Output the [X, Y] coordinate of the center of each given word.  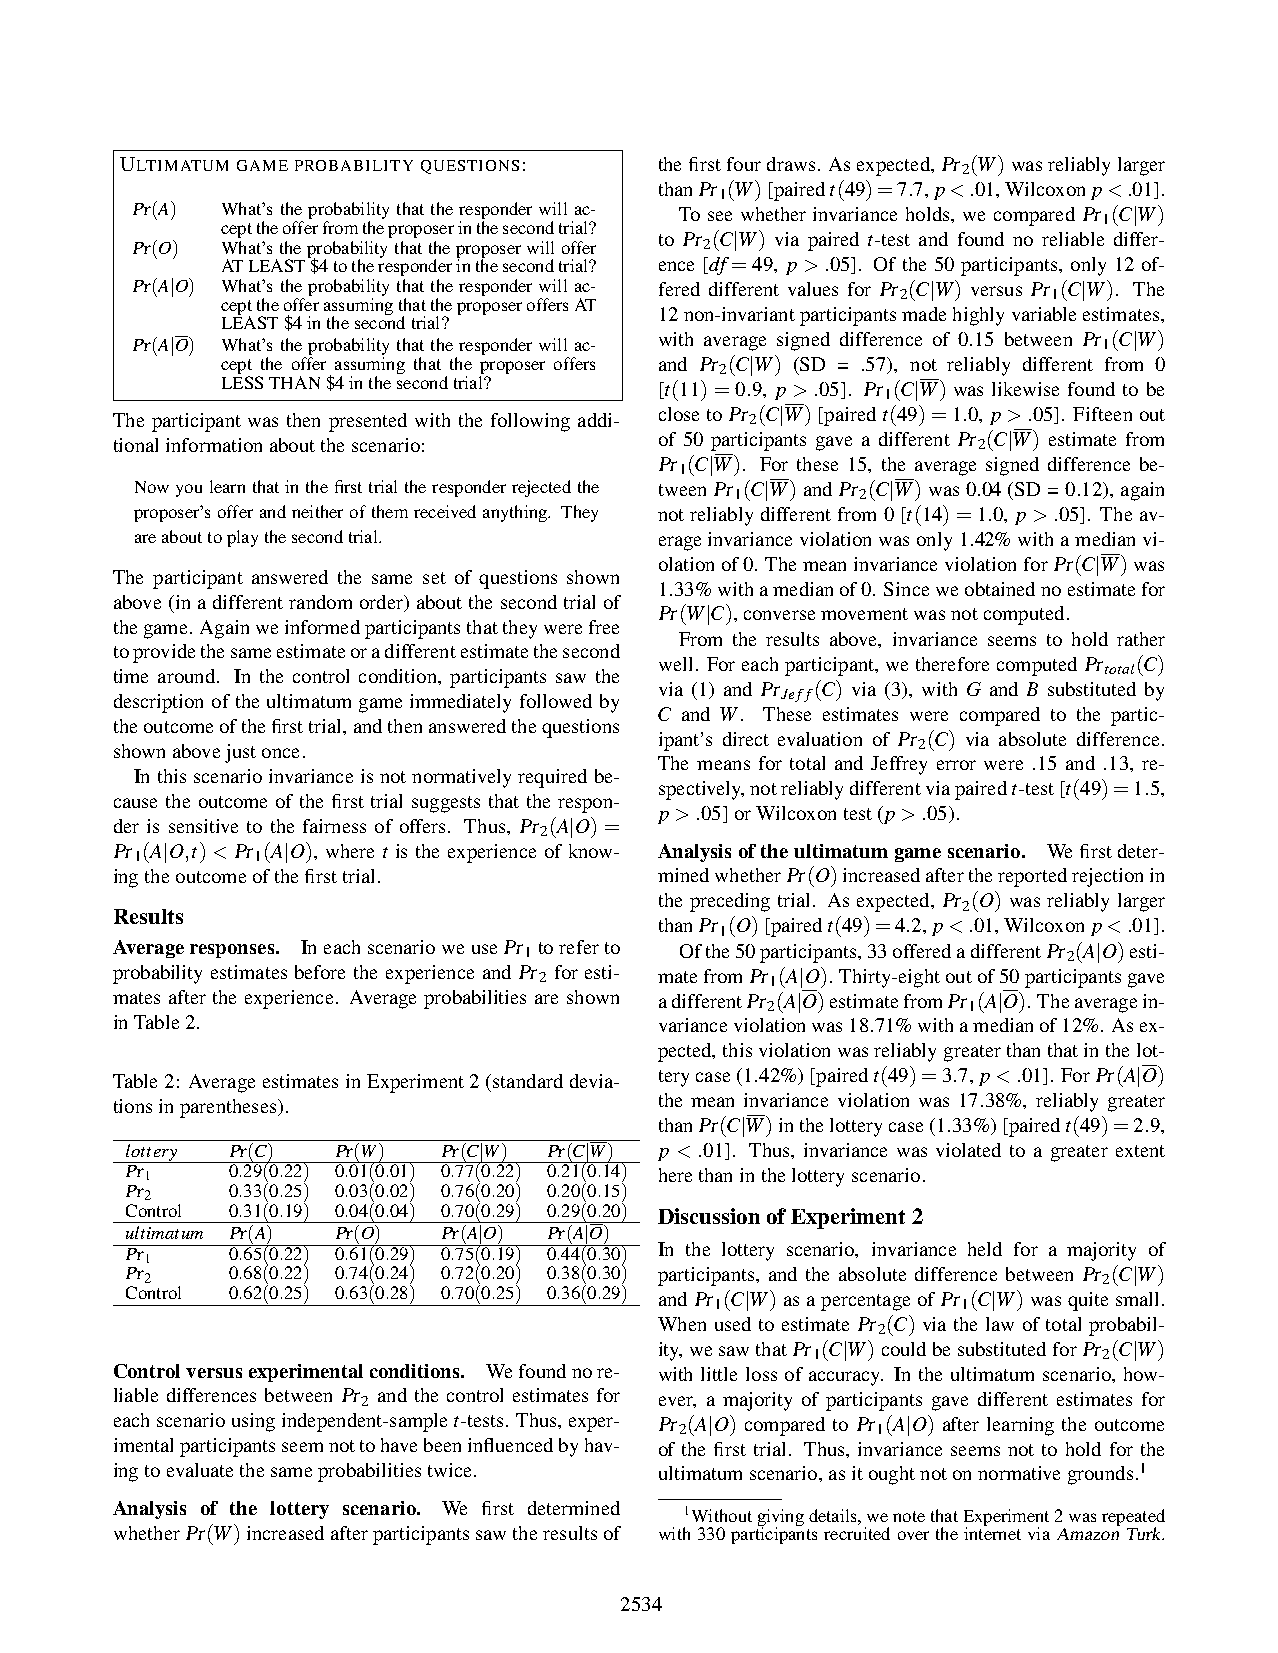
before [320, 972]
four [744, 164]
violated [968, 1150]
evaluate [200, 1470]
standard [528, 1081]
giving [781, 1518]
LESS [242, 382]
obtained [1000, 589]
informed [322, 627]
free [604, 627]
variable [1044, 314]
